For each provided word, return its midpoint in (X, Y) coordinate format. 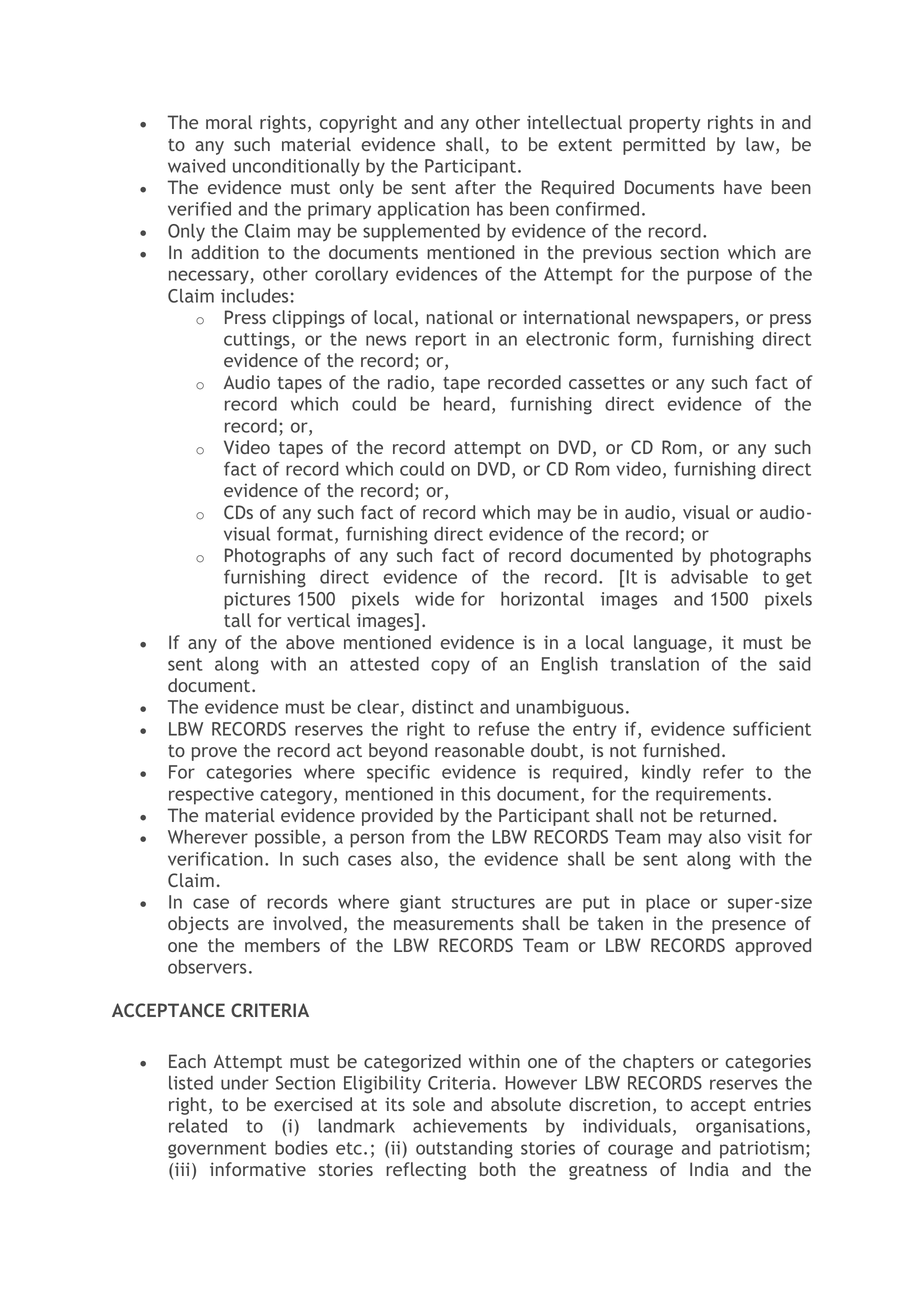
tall (237, 620)
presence (749, 927)
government (217, 1150)
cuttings (257, 341)
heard (467, 403)
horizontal (542, 598)
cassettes (607, 383)
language (670, 644)
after (475, 187)
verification (215, 859)
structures (493, 902)
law (761, 145)
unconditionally (296, 167)
